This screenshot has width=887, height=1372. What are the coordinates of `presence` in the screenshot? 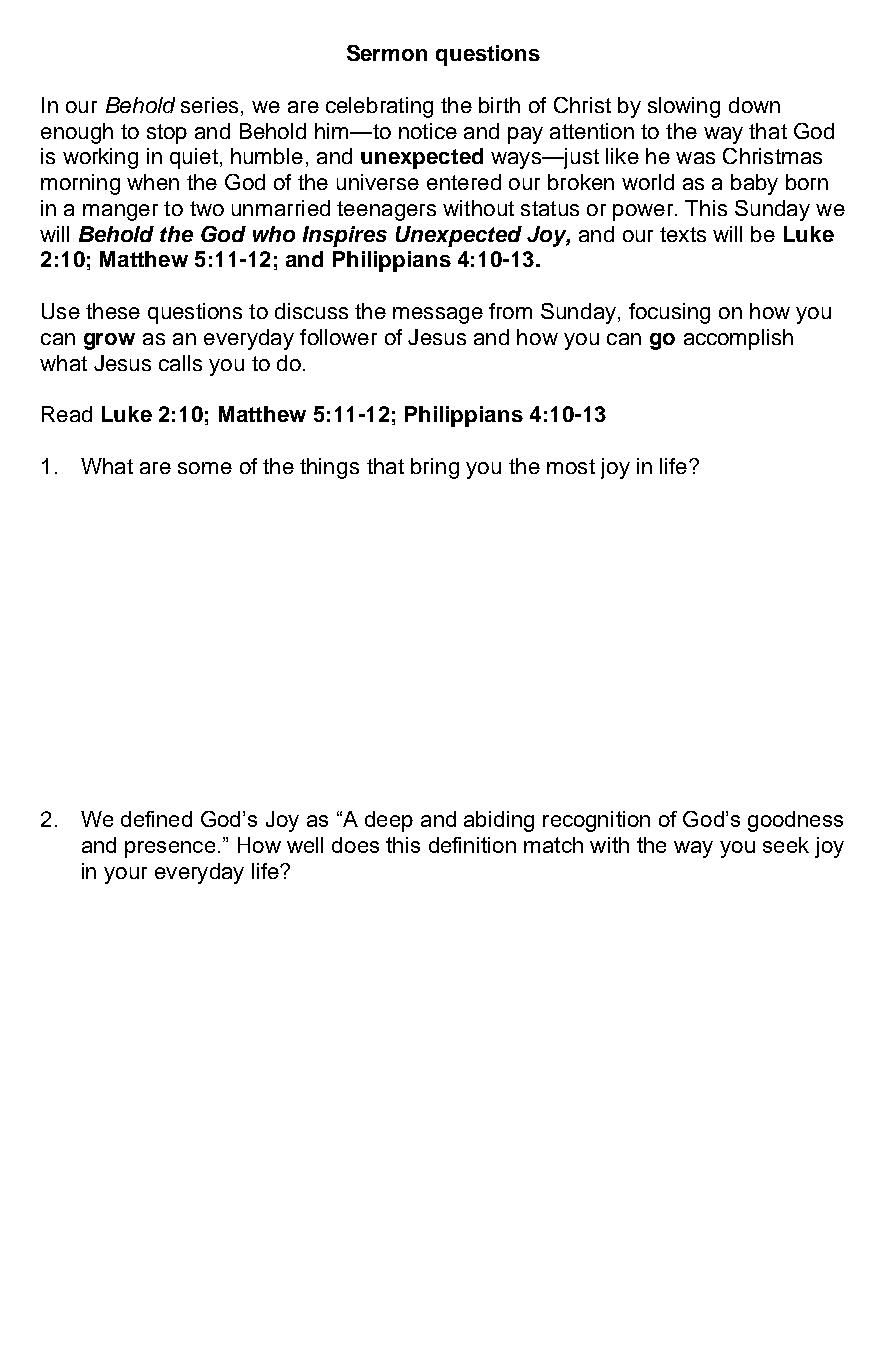 It's located at (170, 849).
